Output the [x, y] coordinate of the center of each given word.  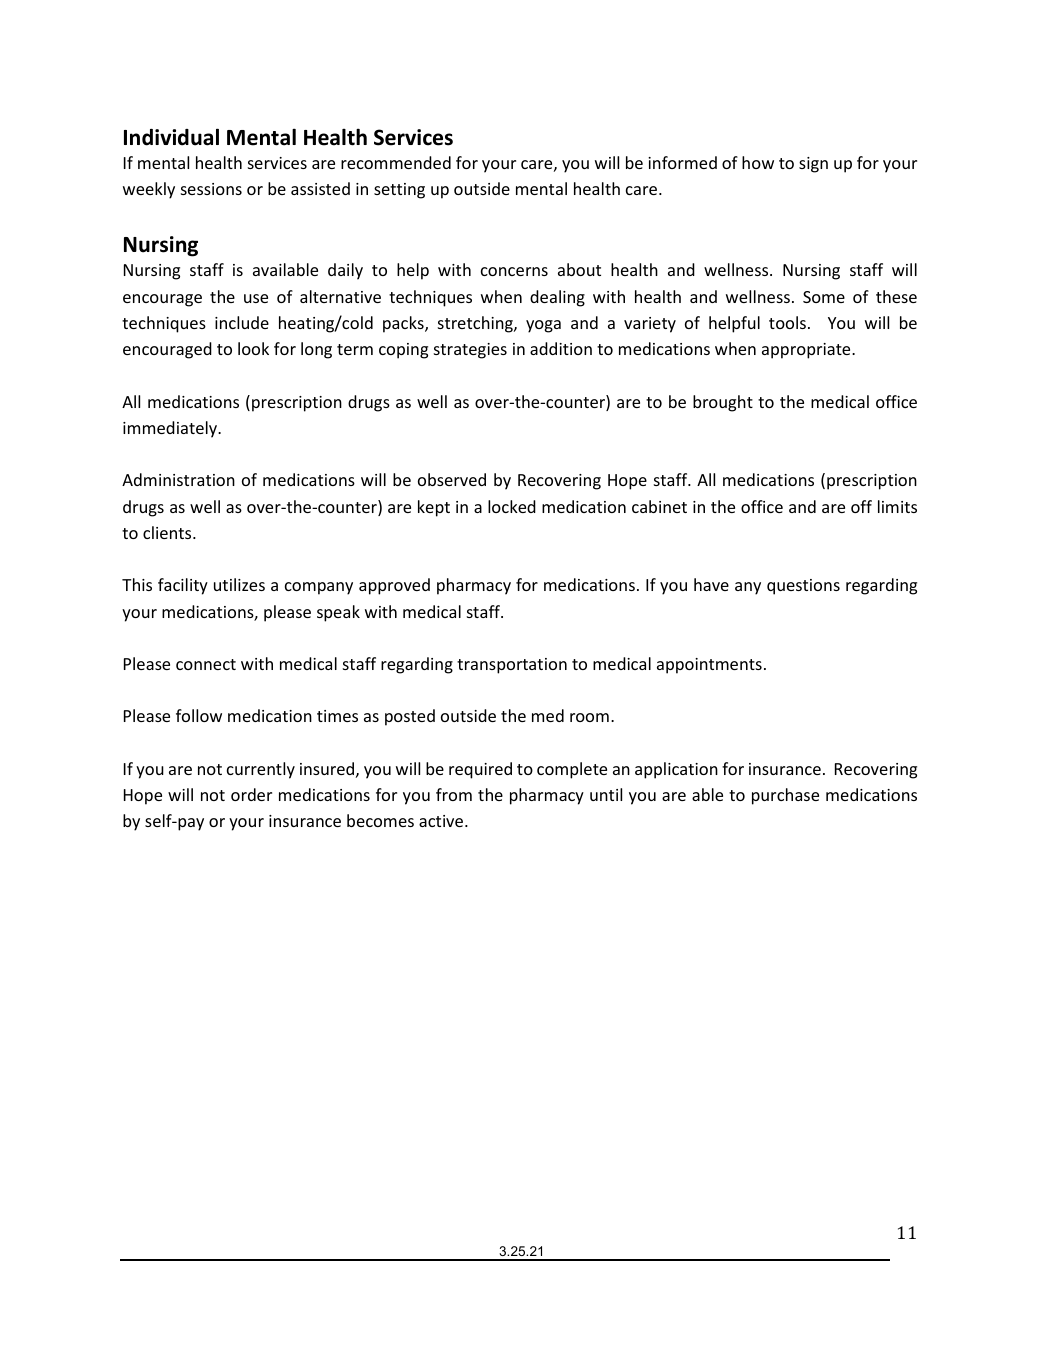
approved [394, 586]
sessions [211, 189]
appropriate [807, 351]
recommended [396, 162]
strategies [470, 351]
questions [803, 587]
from [454, 794]
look [253, 348]
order [251, 794]
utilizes [239, 584]
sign [813, 165]
